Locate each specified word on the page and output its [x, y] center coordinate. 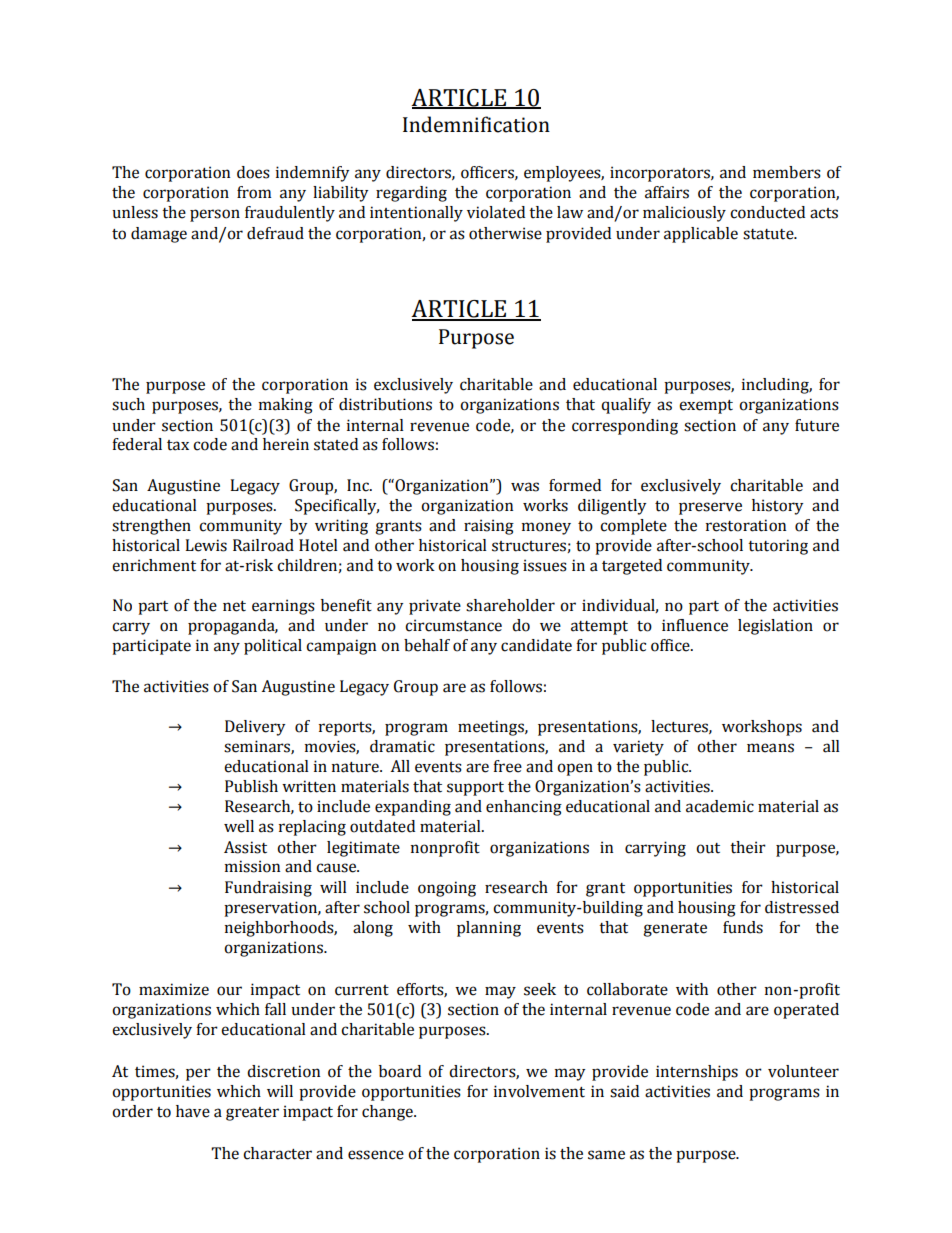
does [253, 172]
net [234, 606]
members [787, 172]
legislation [775, 627]
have [193, 1111]
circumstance [453, 625]
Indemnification [476, 124]
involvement [539, 1091]
